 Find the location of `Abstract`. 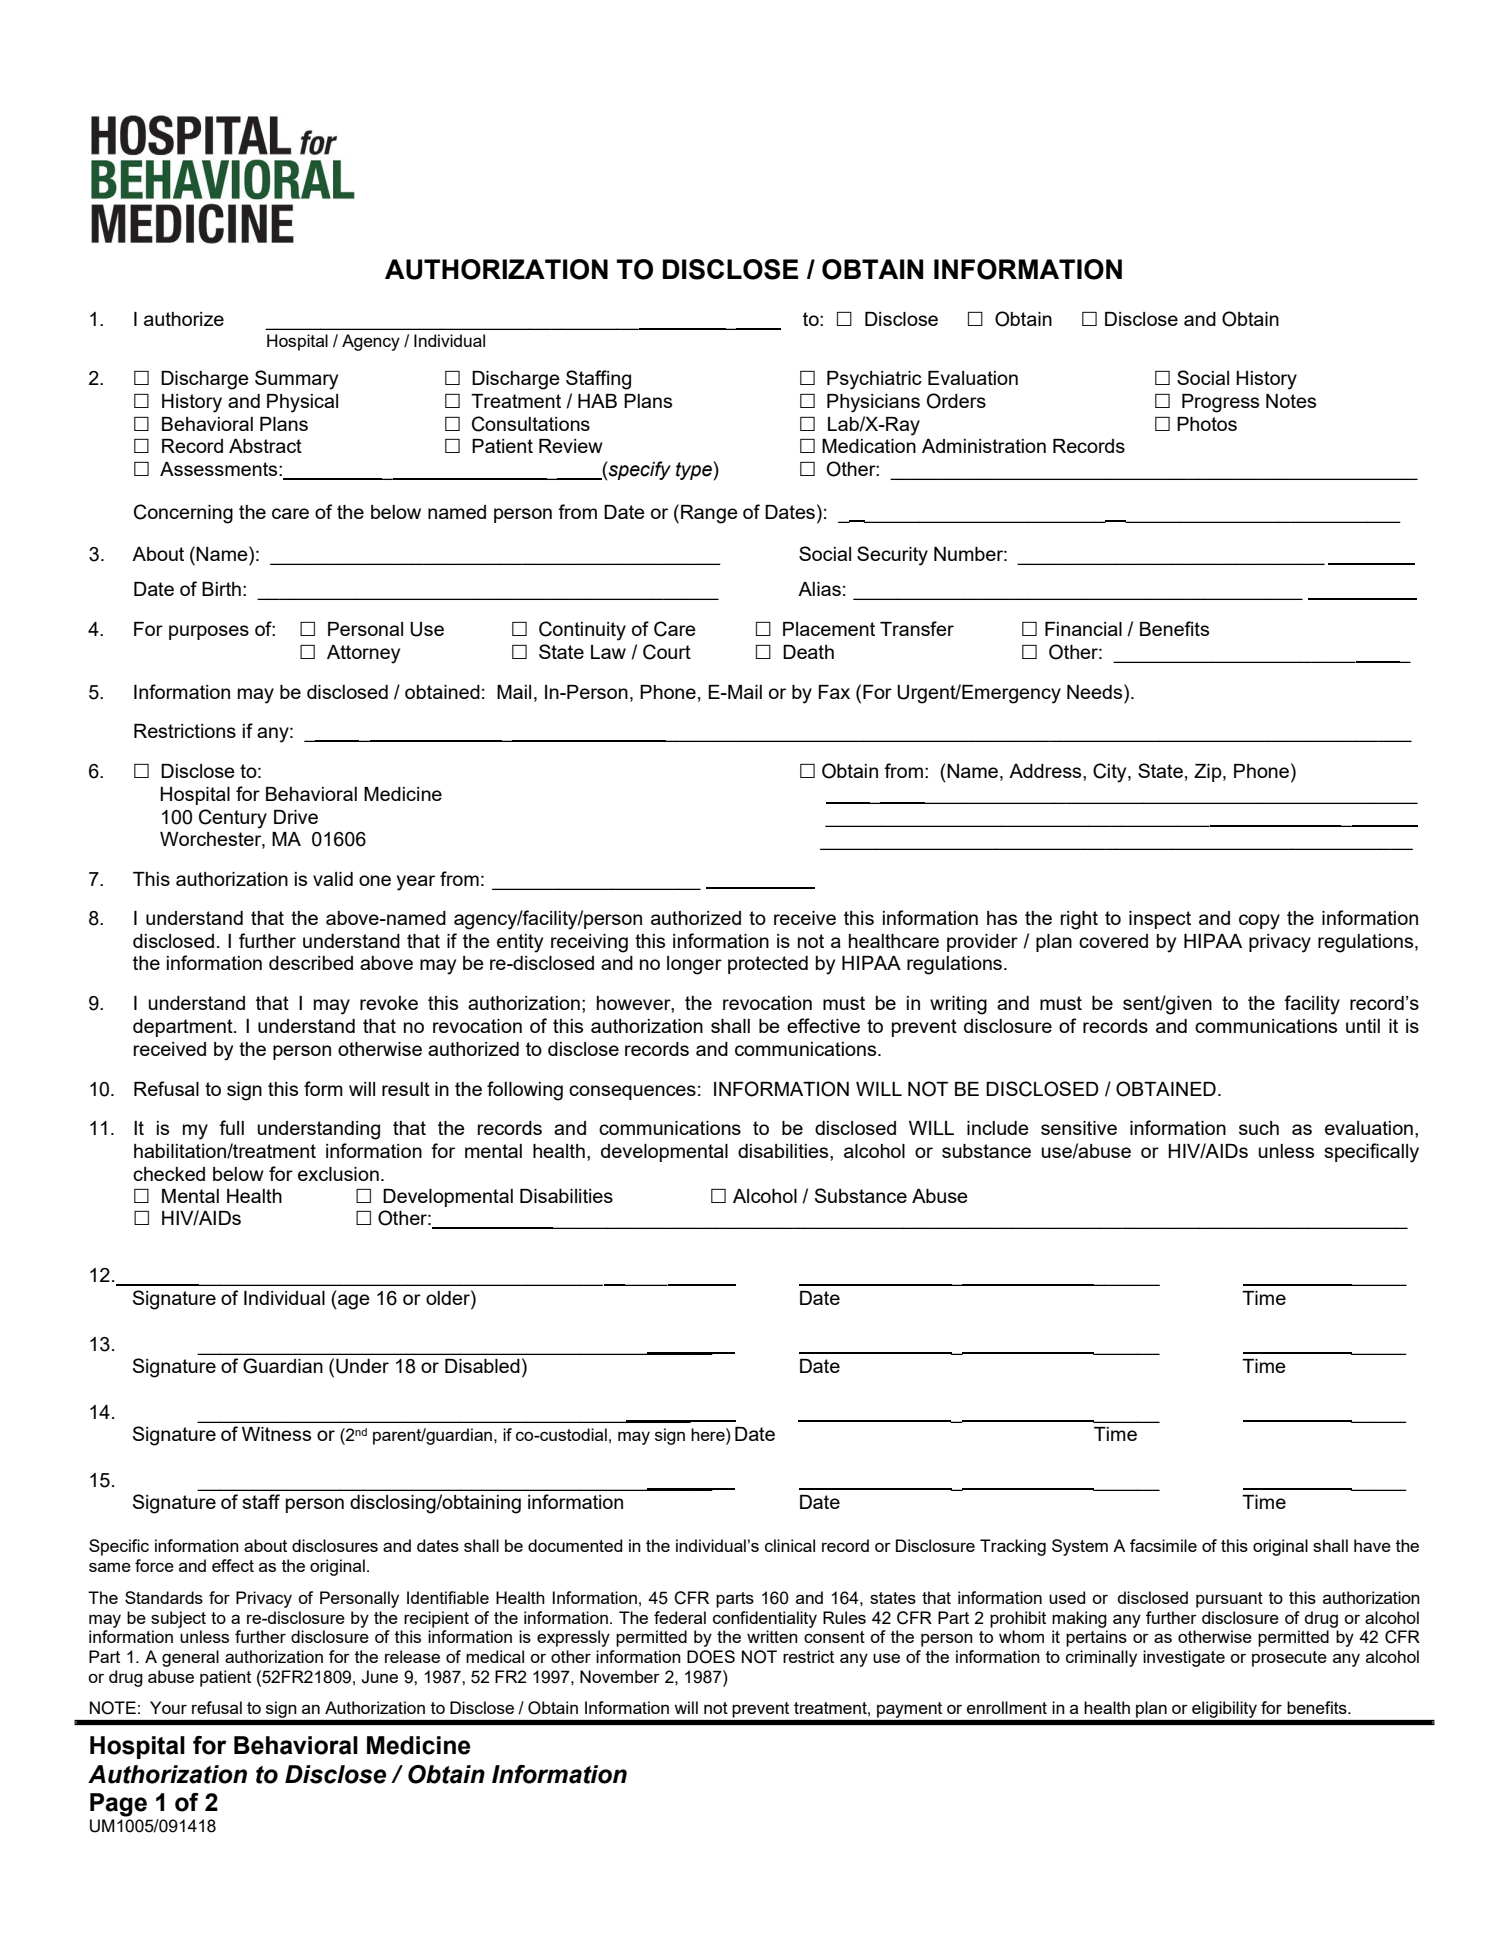

Abstract is located at coordinates (265, 446).
